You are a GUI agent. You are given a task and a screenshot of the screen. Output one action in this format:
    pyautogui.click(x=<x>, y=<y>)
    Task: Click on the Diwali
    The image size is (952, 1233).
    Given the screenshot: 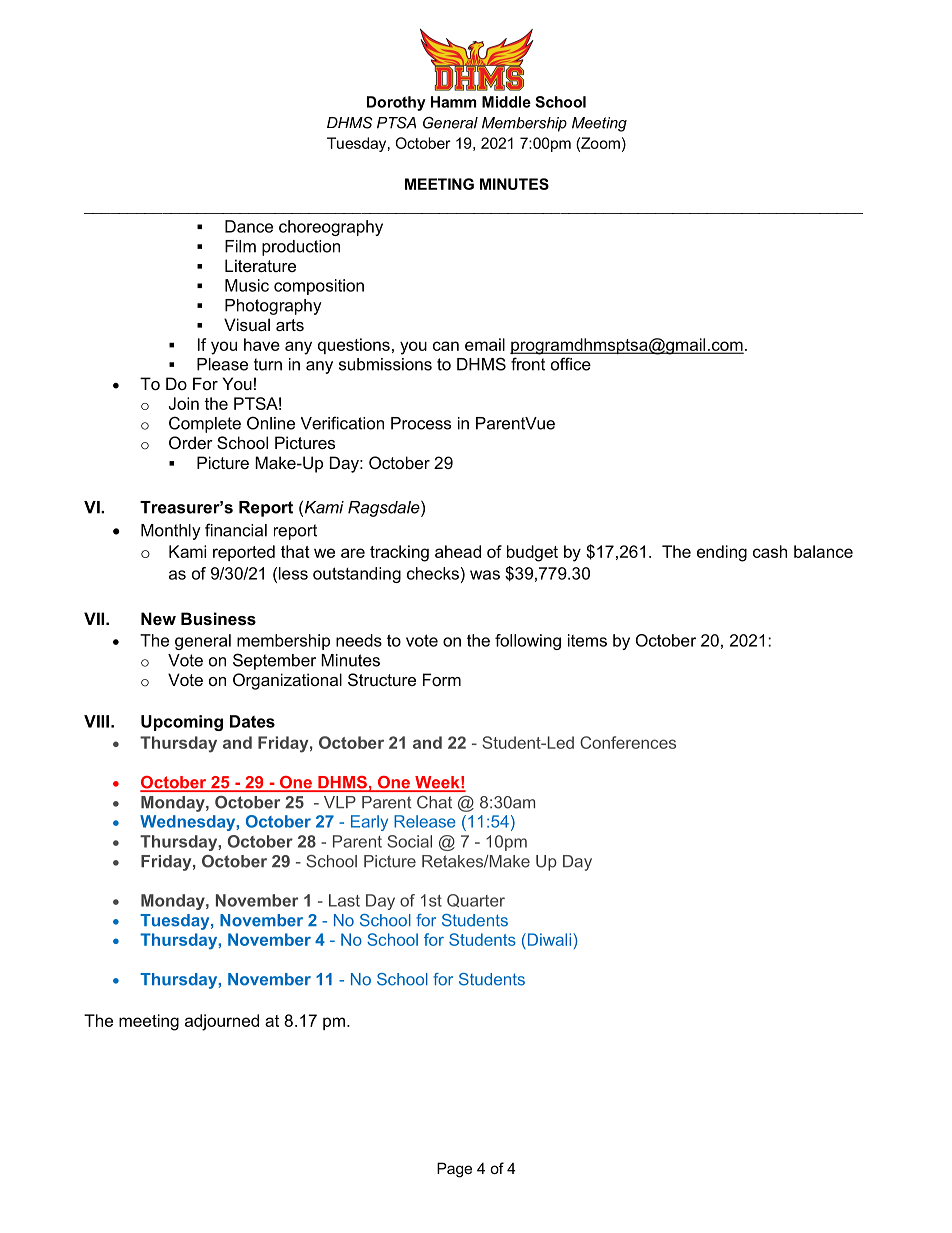 What is the action you would take?
    pyautogui.click(x=548, y=939)
